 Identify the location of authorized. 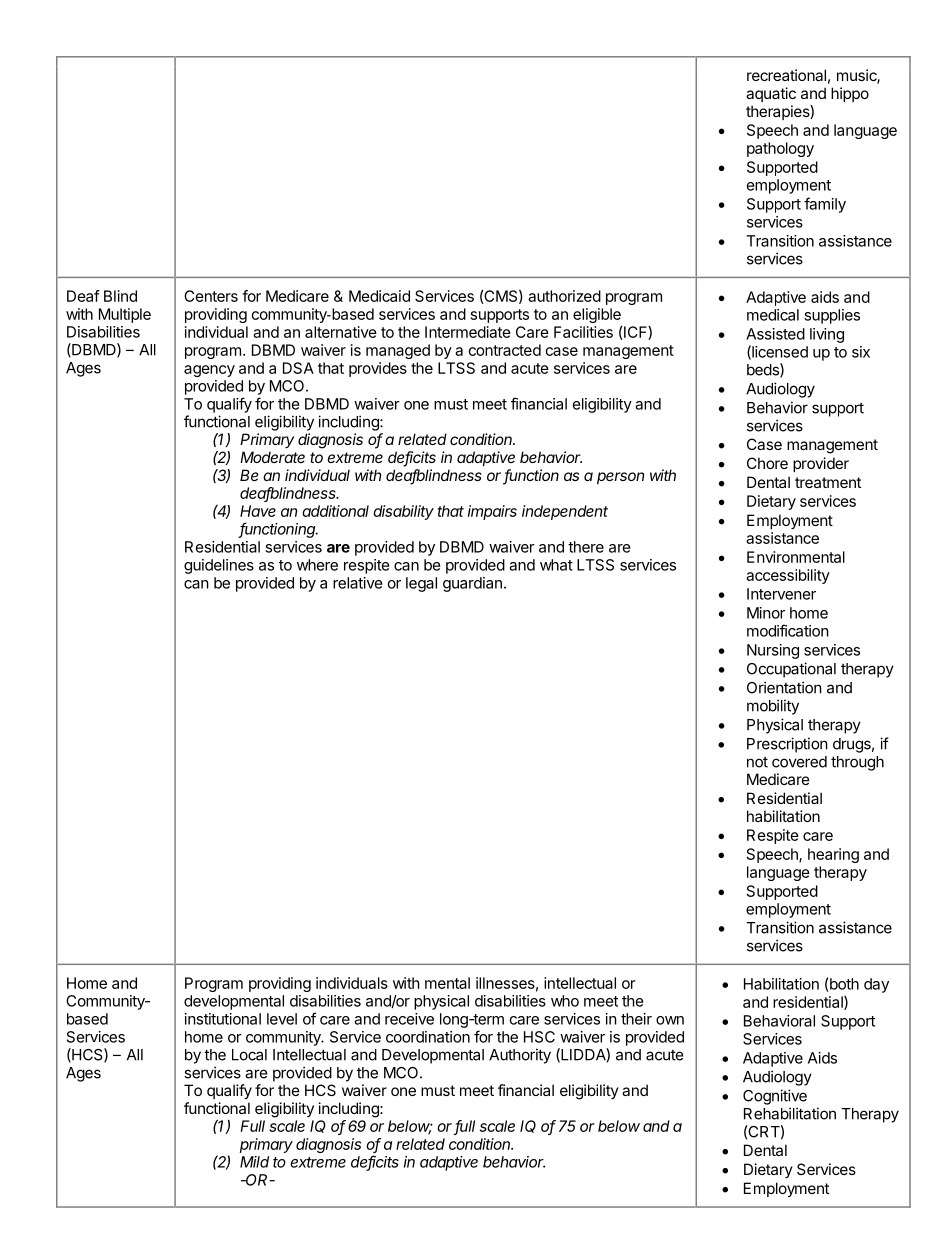
(564, 296).
